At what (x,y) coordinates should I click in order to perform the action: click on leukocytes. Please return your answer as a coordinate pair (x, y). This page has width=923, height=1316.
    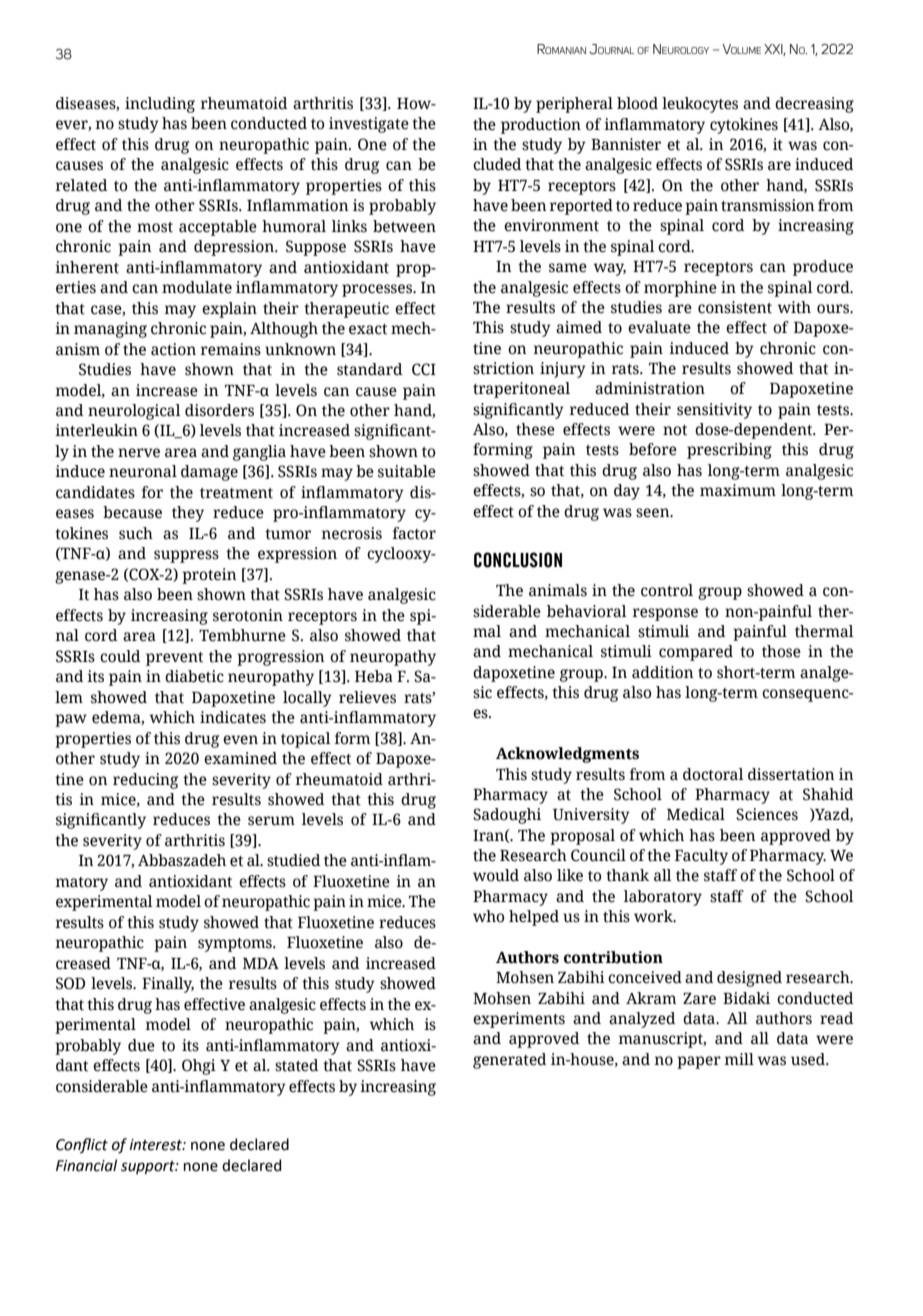
    Looking at the image, I should click on (700, 105).
